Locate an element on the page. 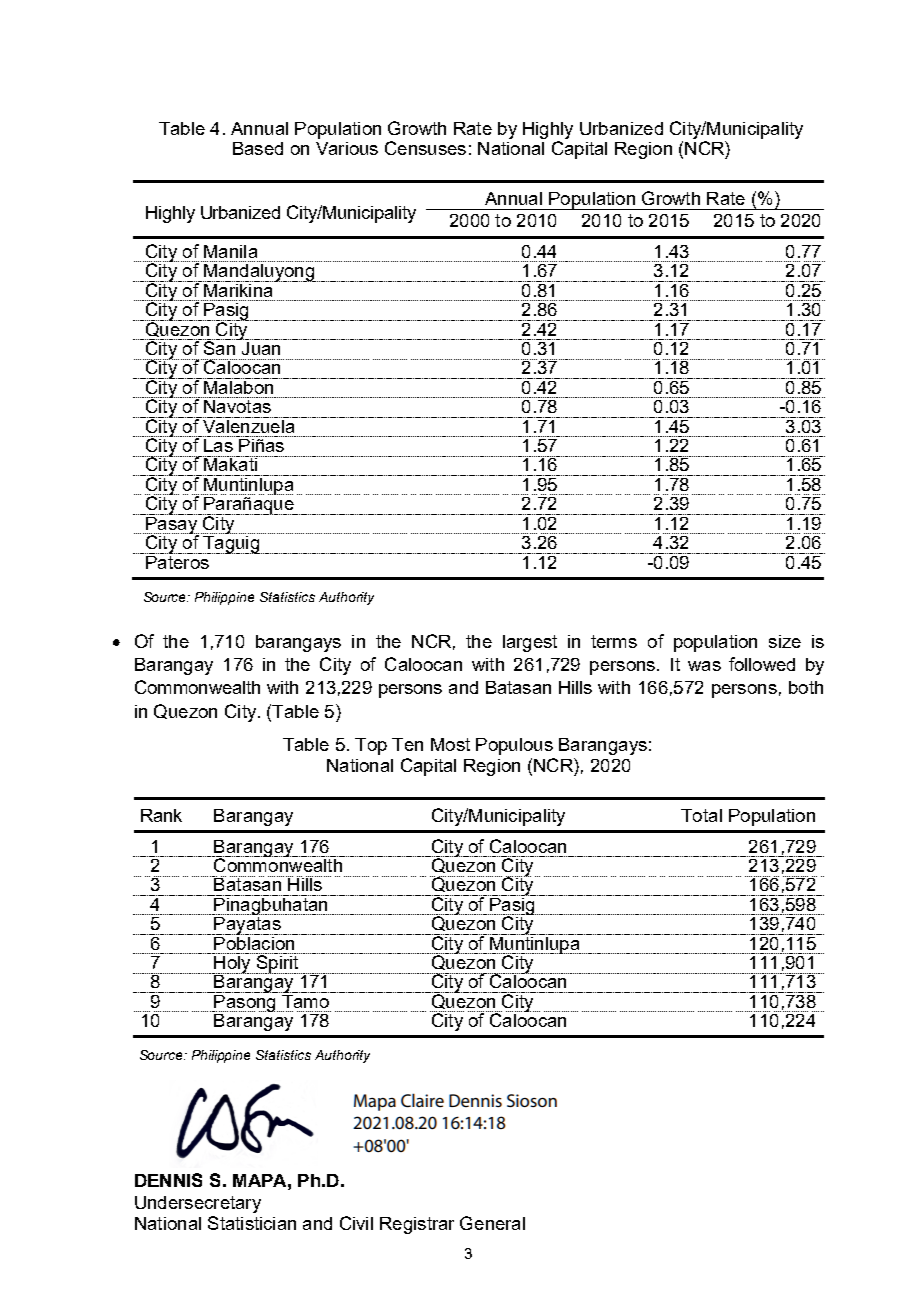 The height and width of the document is (1308, 924). Rank is located at coordinates (161, 815).
